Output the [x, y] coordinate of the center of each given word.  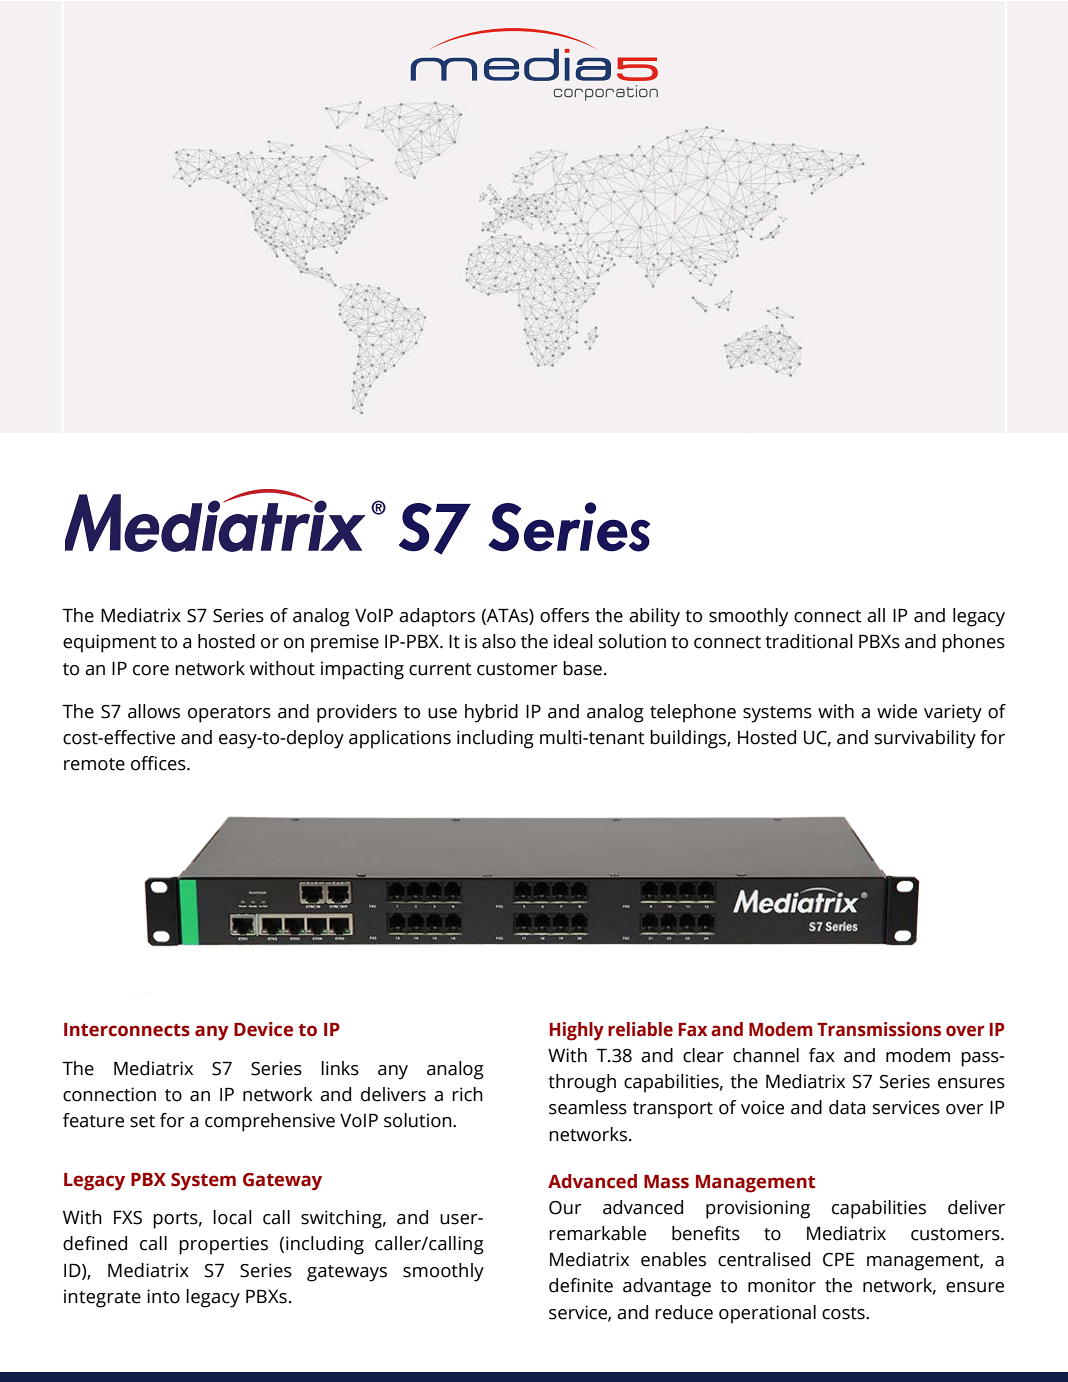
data [847, 1107]
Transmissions [879, 1029]
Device [263, 1029]
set [142, 1121]
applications [400, 739]
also [499, 641]
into [163, 1296]
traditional [808, 641]
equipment [110, 643]
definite [581, 1285]
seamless [588, 1107]
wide [897, 711]
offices [159, 763]
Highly [577, 1031]
